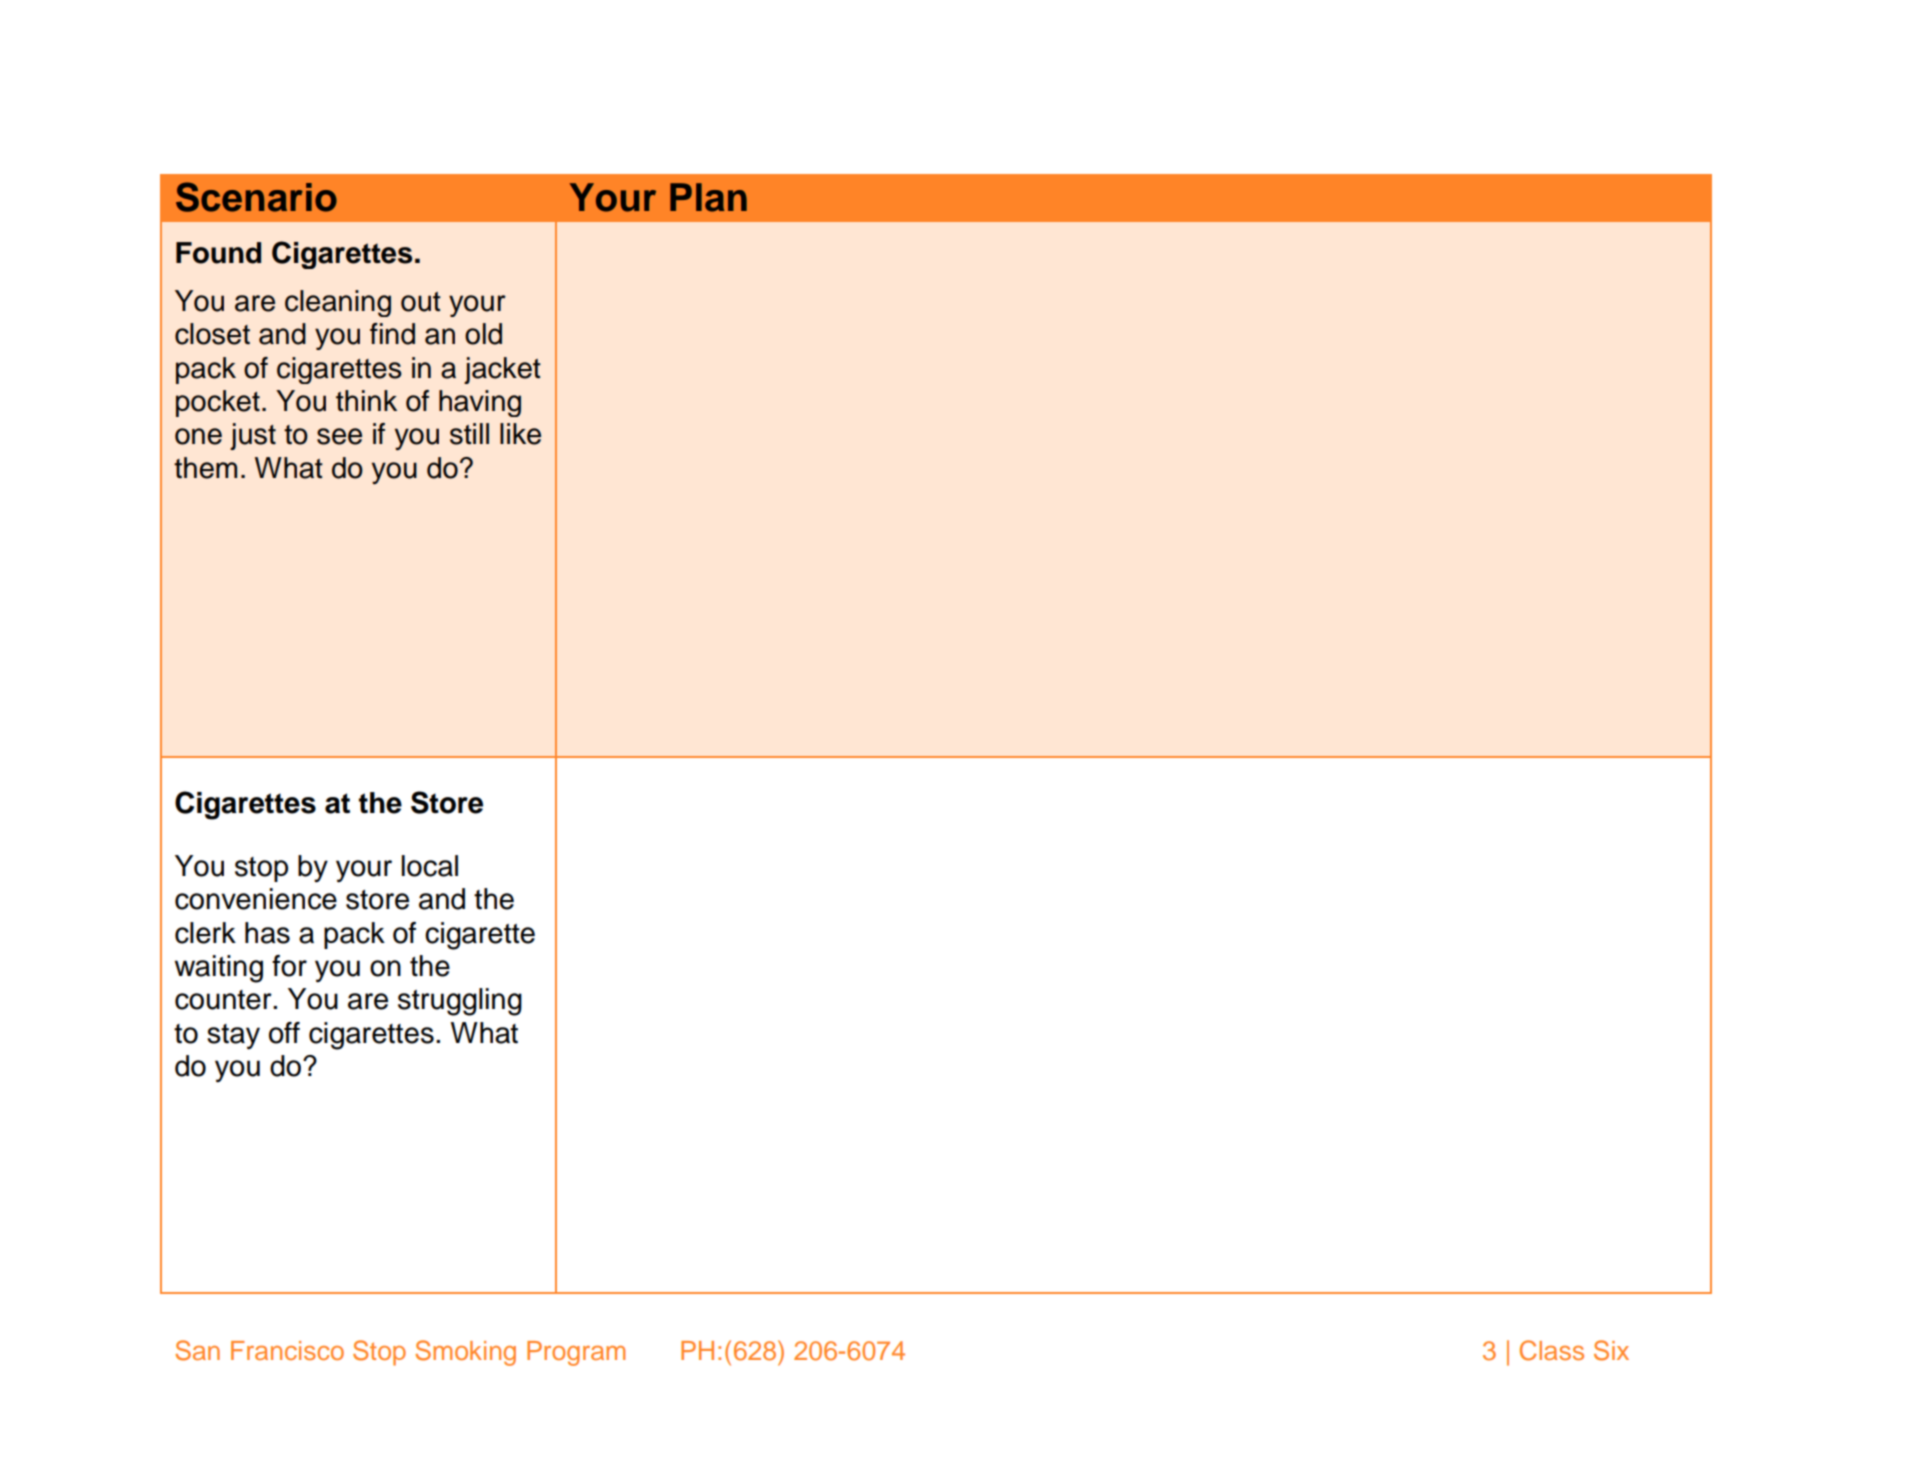 This page has height=1482, width=1918. I want to click on local, so click(430, 866).
